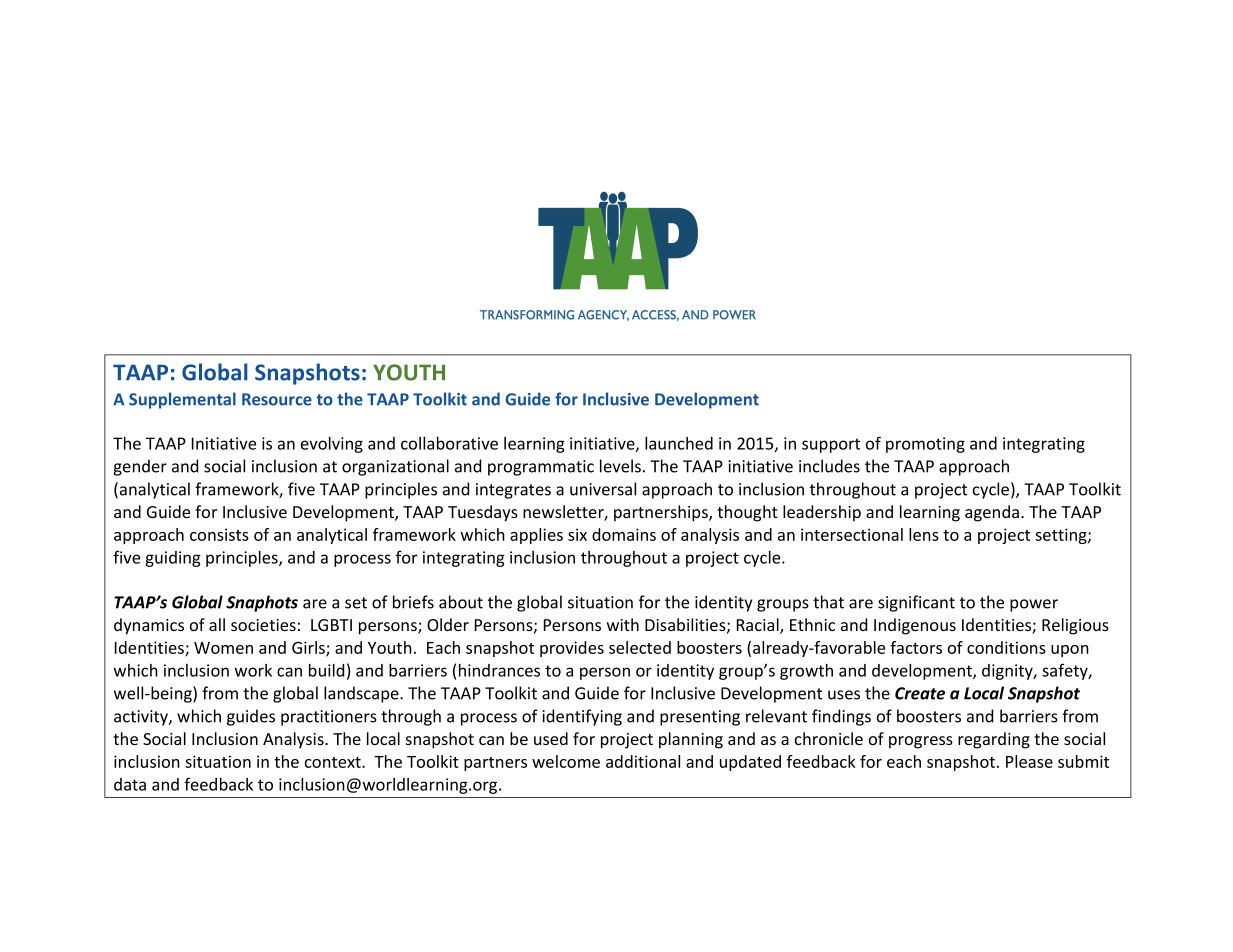  Describe the element at coordinates (334, 762) in the screenshot. I see `context` at that location.
